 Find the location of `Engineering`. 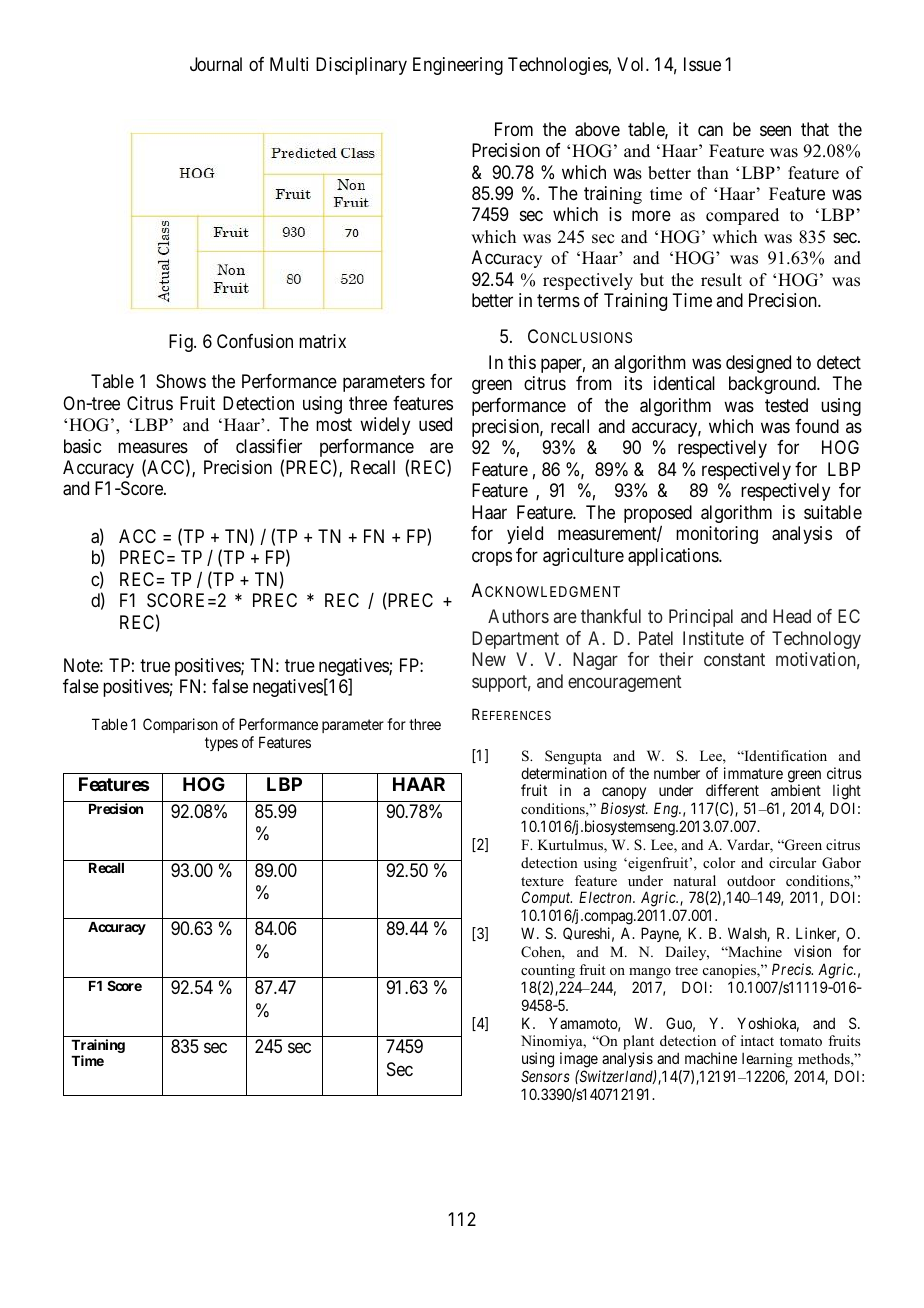

Engineering is located at coordinates (458, 66).
